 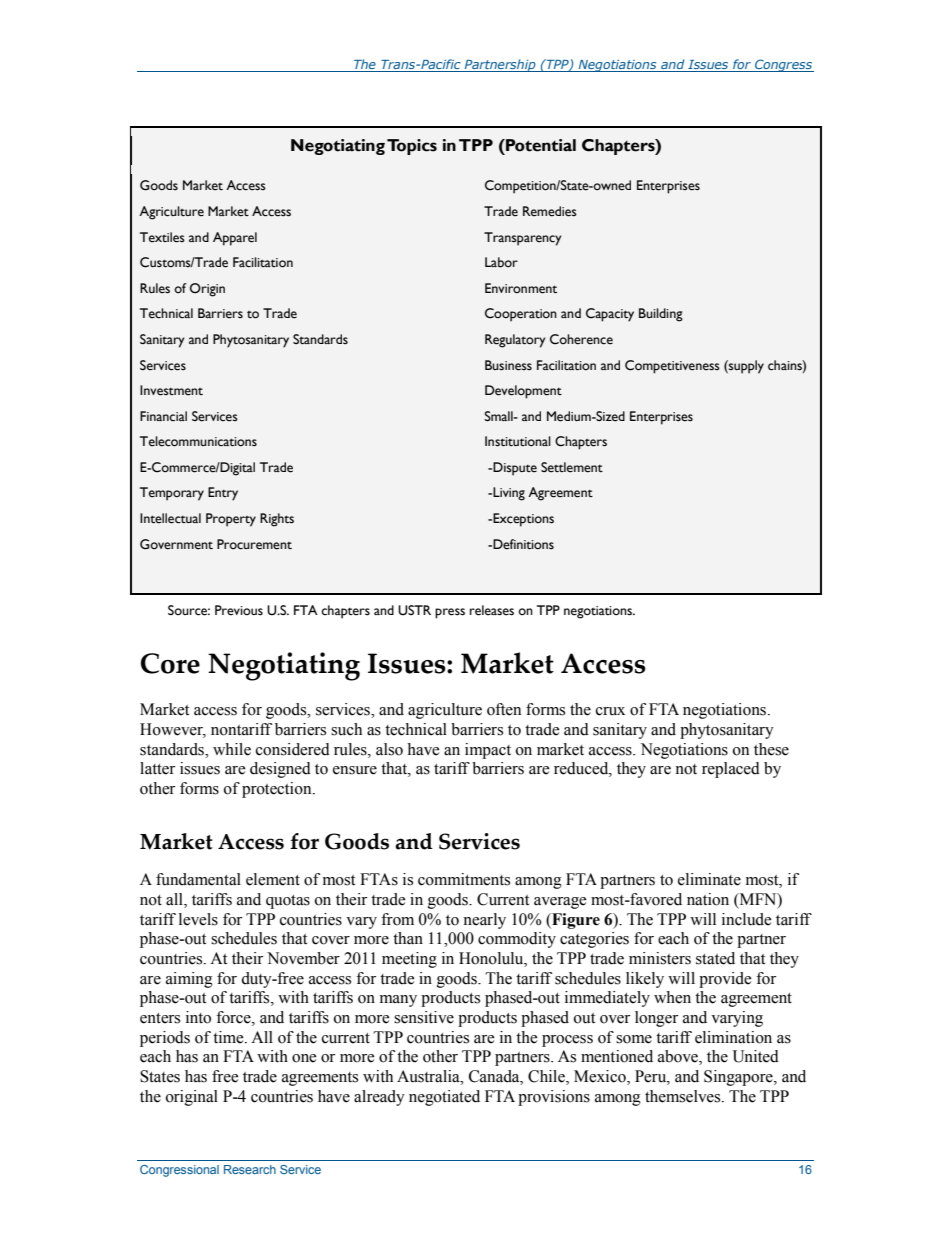 What do you see at coordinates (684, 1096) in the document?
I see `themselves` at bounding box center [684, 1096].
